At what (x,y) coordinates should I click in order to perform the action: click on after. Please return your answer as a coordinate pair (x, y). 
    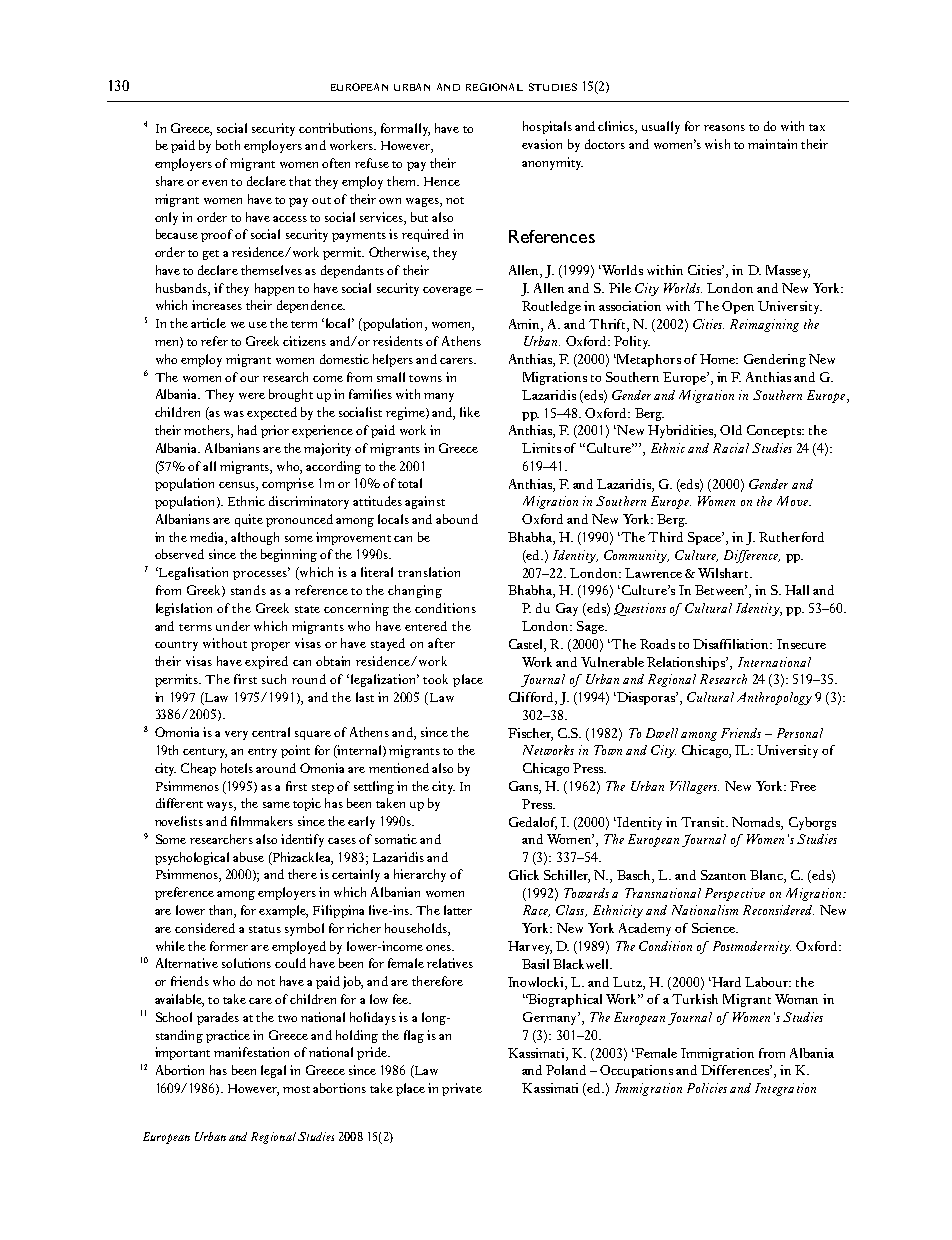
    Looking at the image, I should click on (441, 643).
